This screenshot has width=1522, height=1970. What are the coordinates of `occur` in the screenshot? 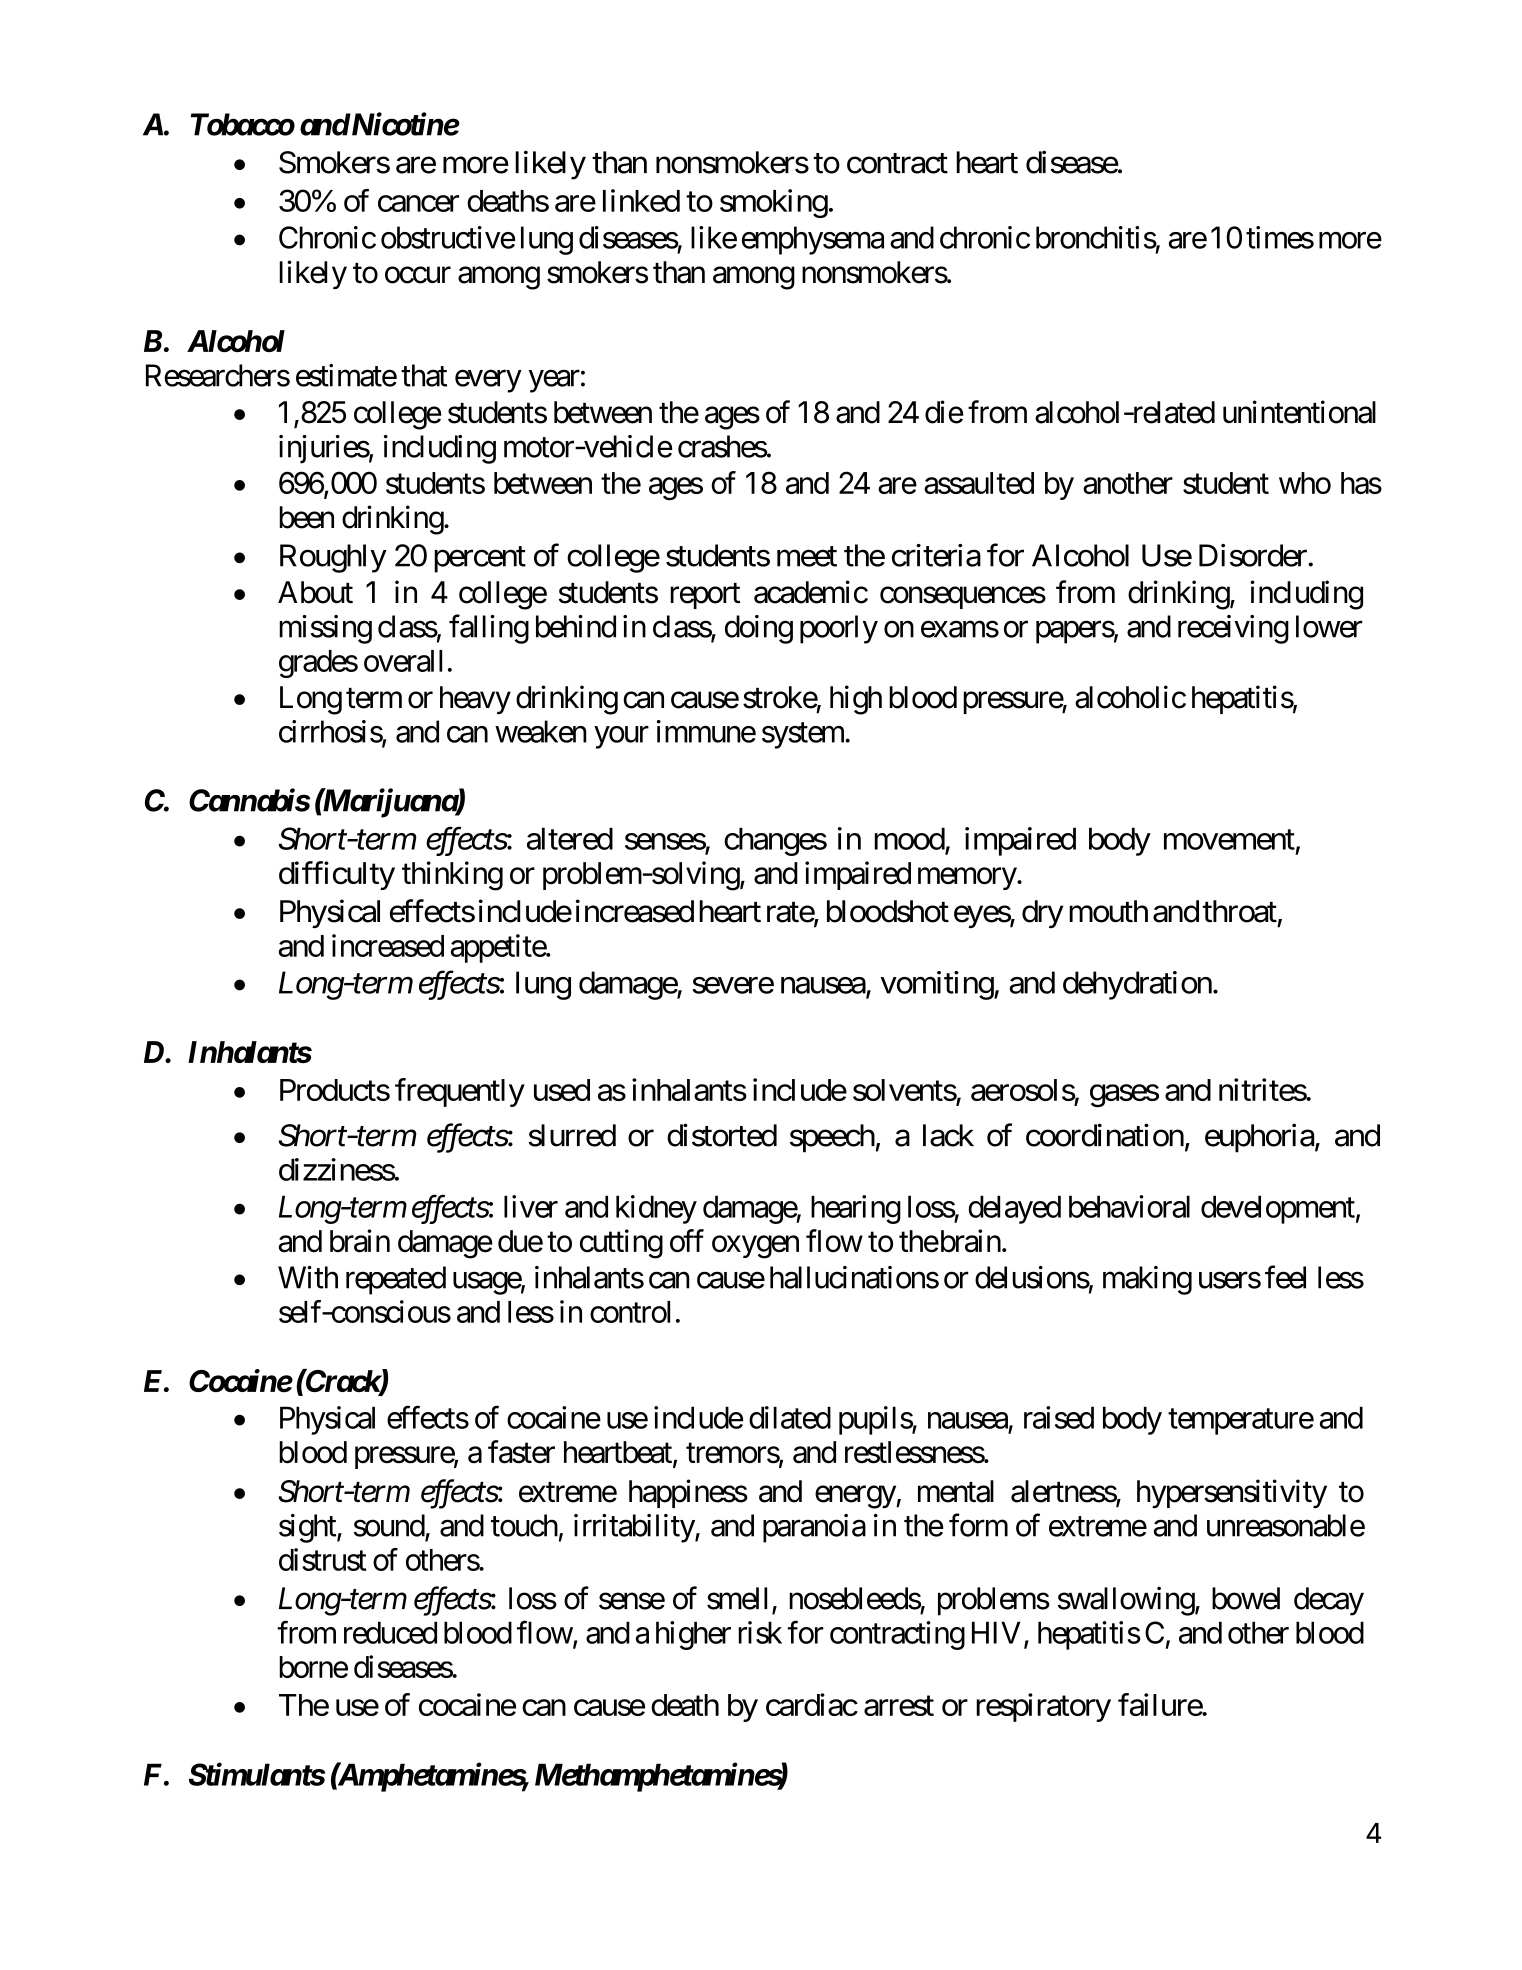 It's located at (418, 275).
